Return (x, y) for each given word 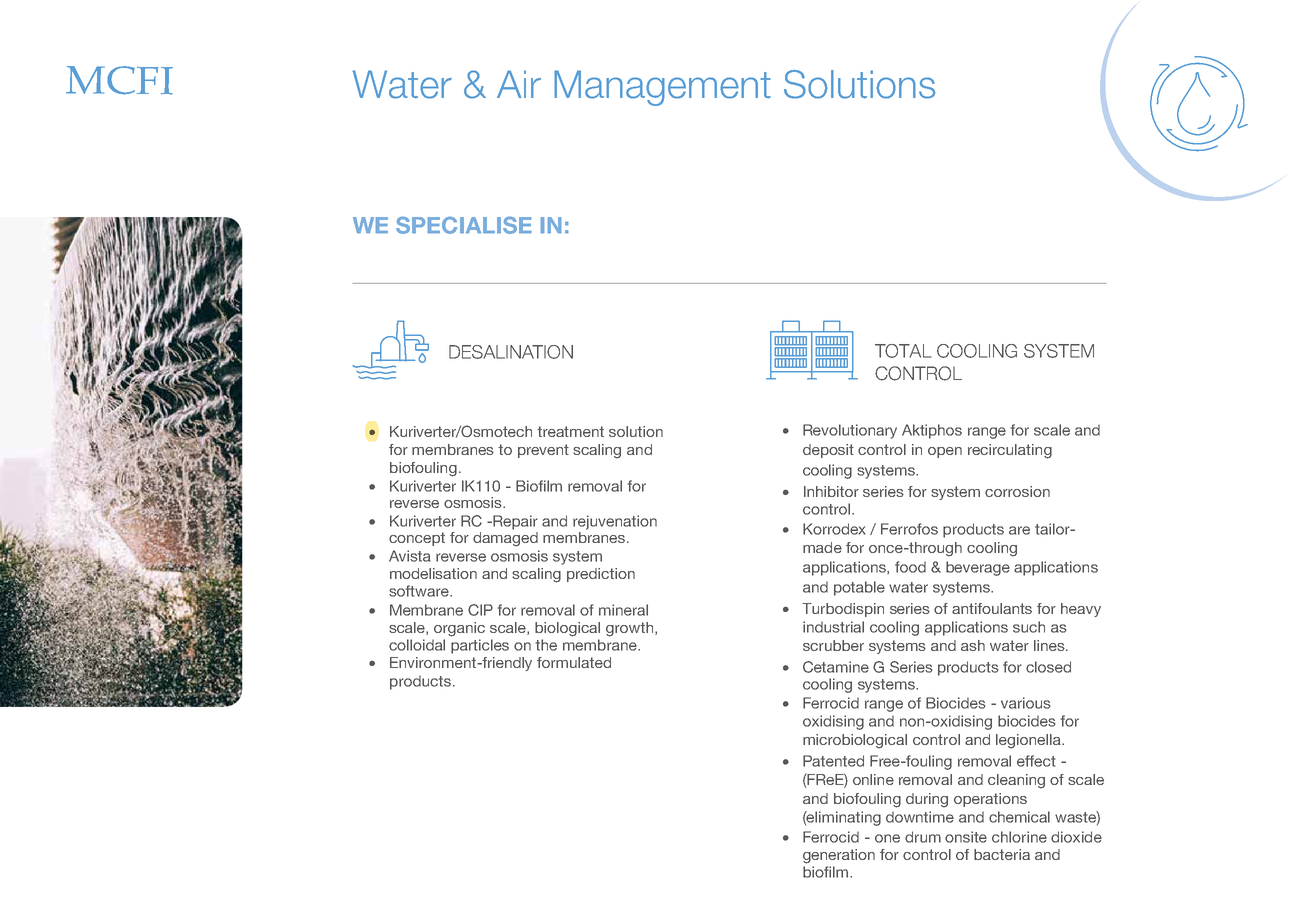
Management (662, 88)
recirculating (1010, 451)
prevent (543, 451)
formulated (574, 662)
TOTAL (903, 351)
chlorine (1019, 837)
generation (839, 856)
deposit (828, 451)
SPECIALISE (463, 225)
